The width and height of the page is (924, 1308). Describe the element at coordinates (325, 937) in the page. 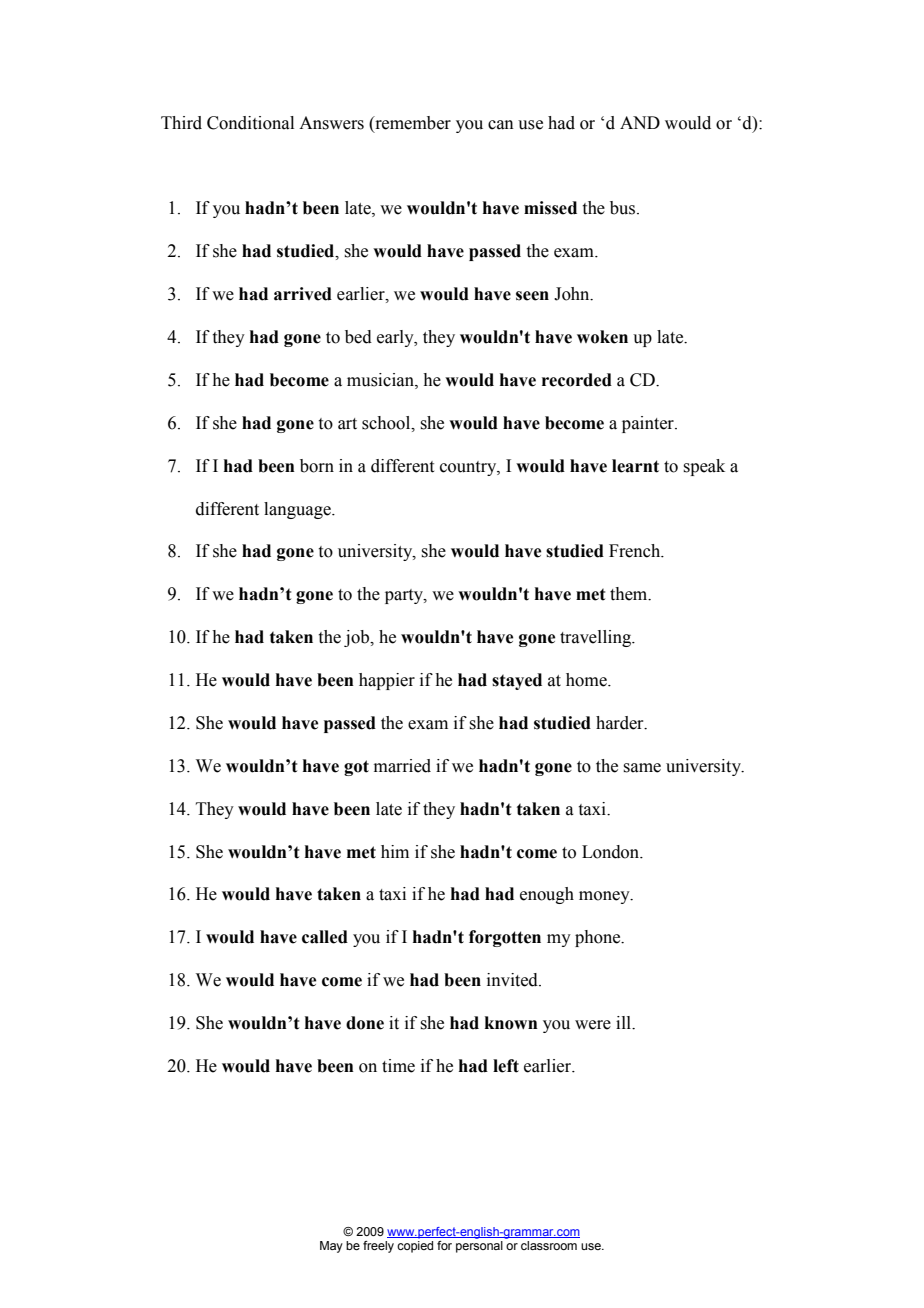

I see `called` at that location.
